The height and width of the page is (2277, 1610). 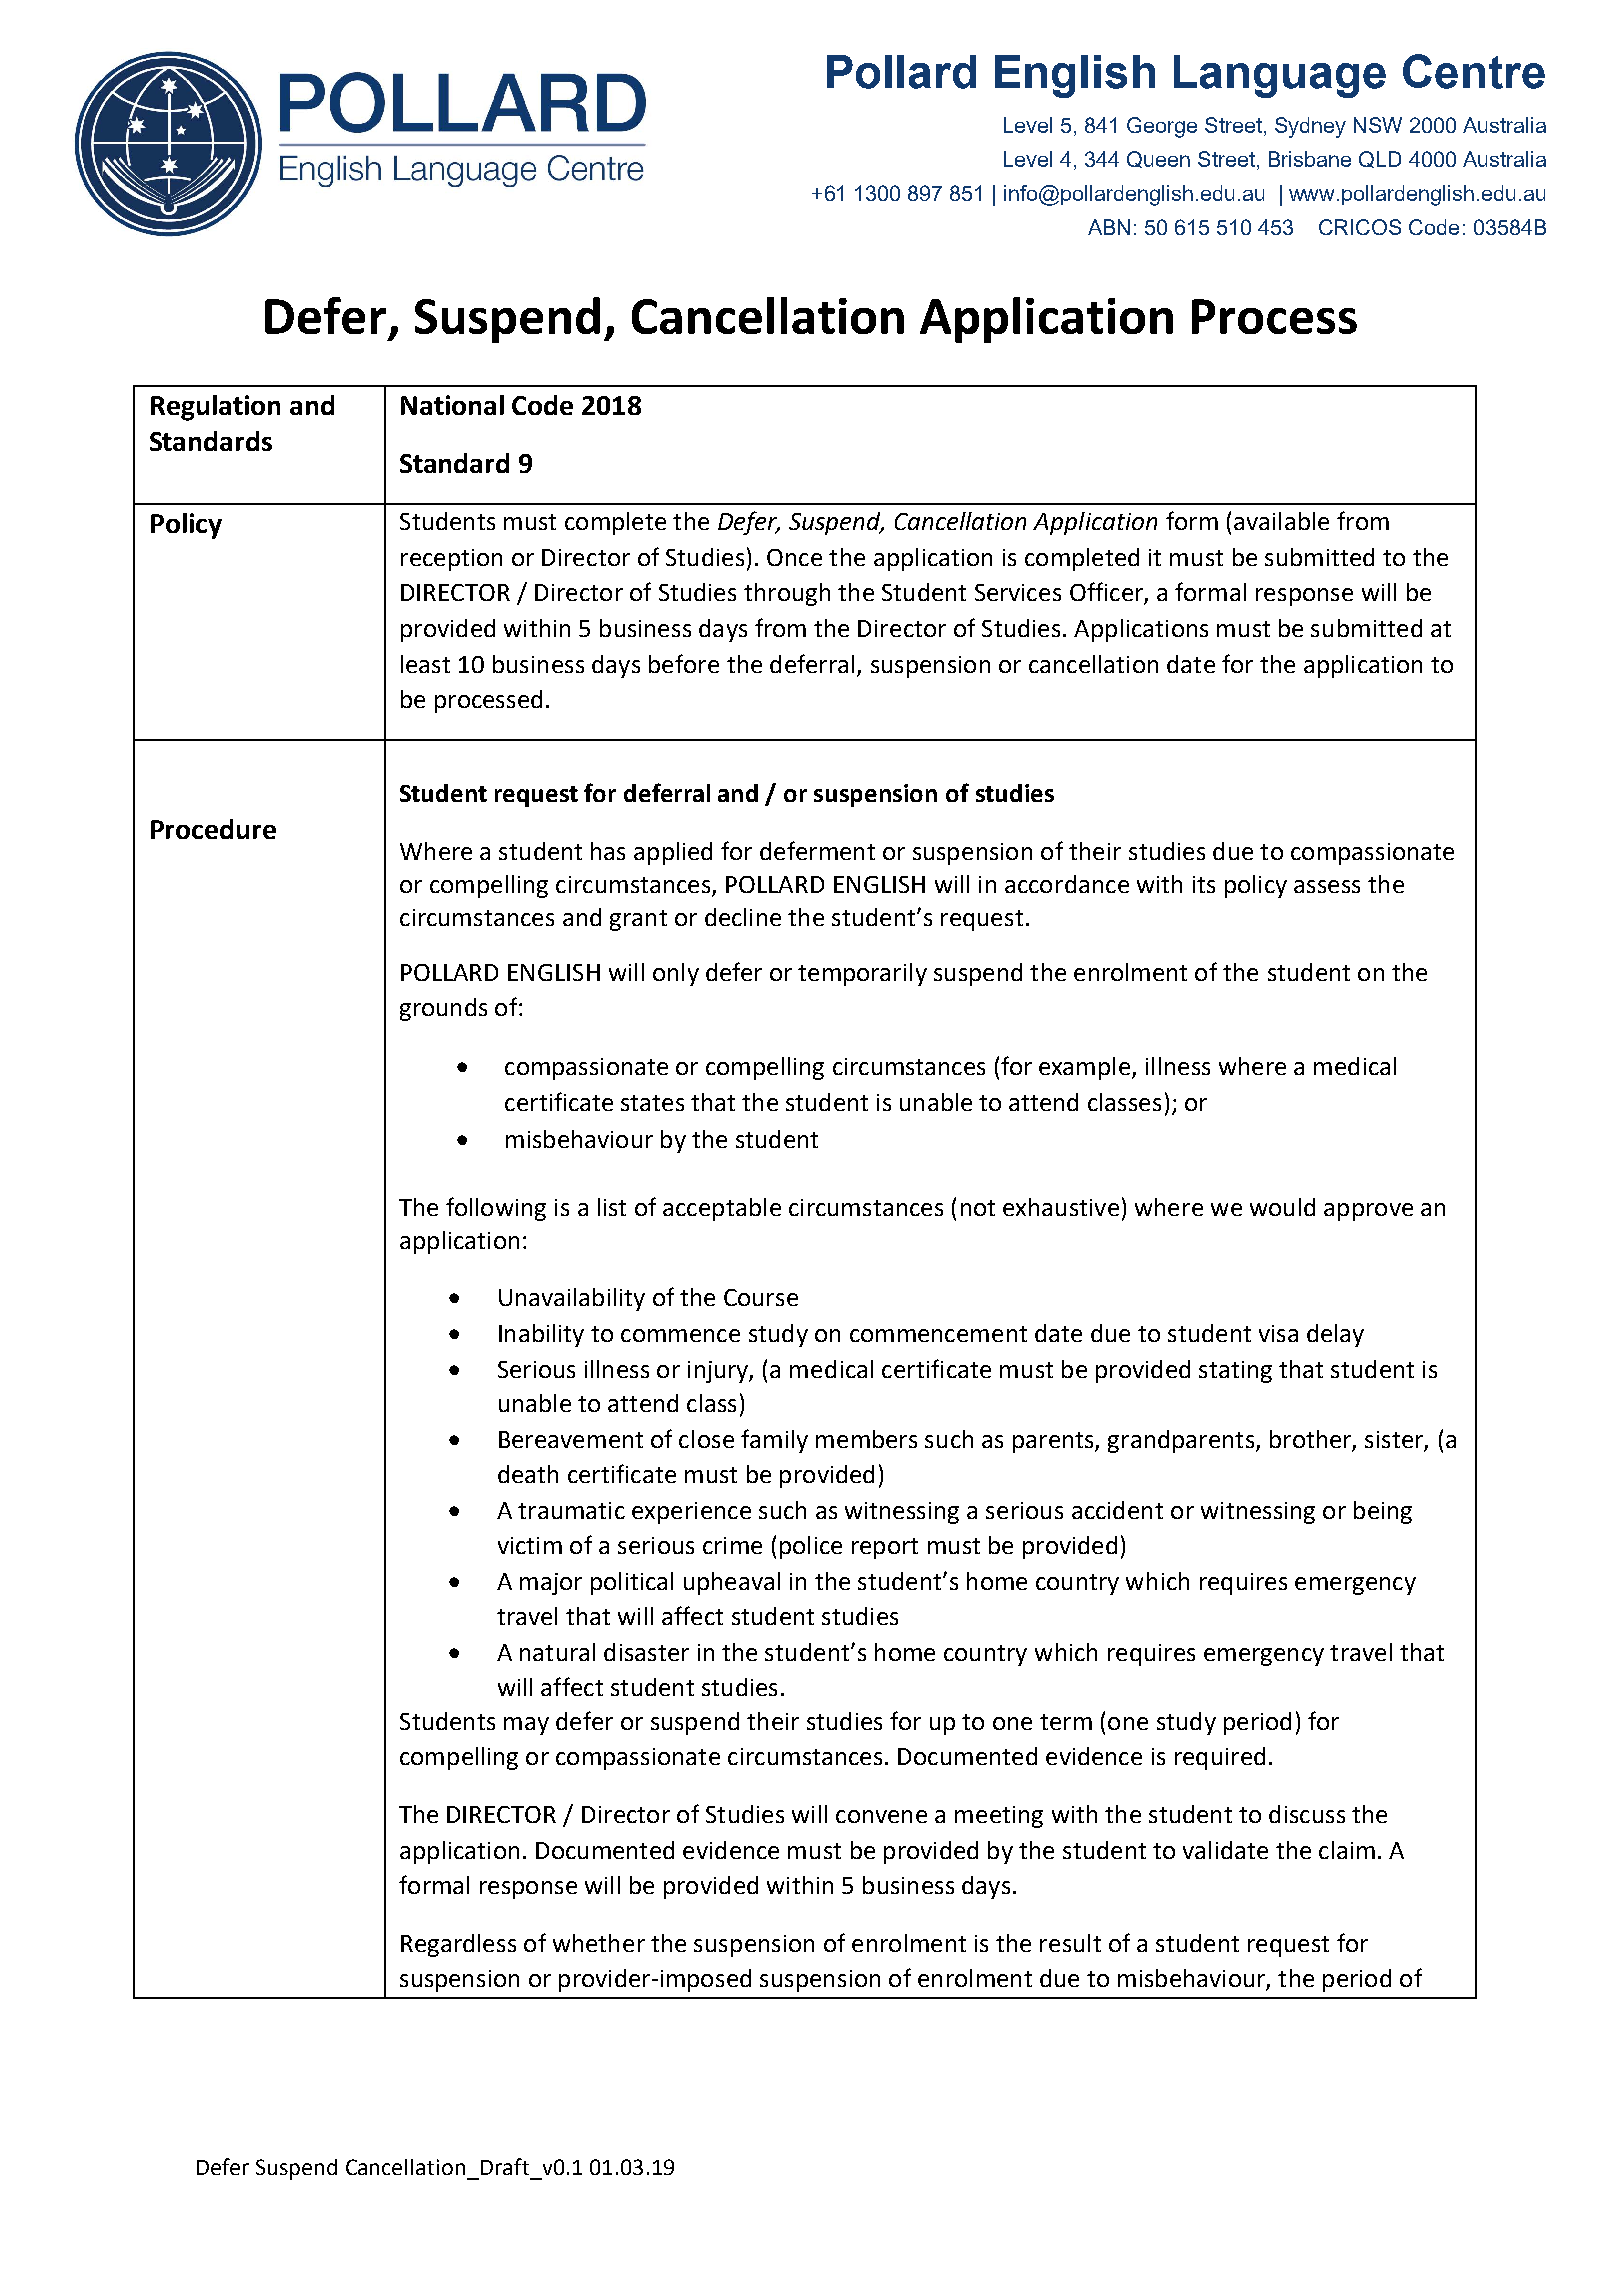 I want to click on Regardless, so click(x=458, y=1945).
